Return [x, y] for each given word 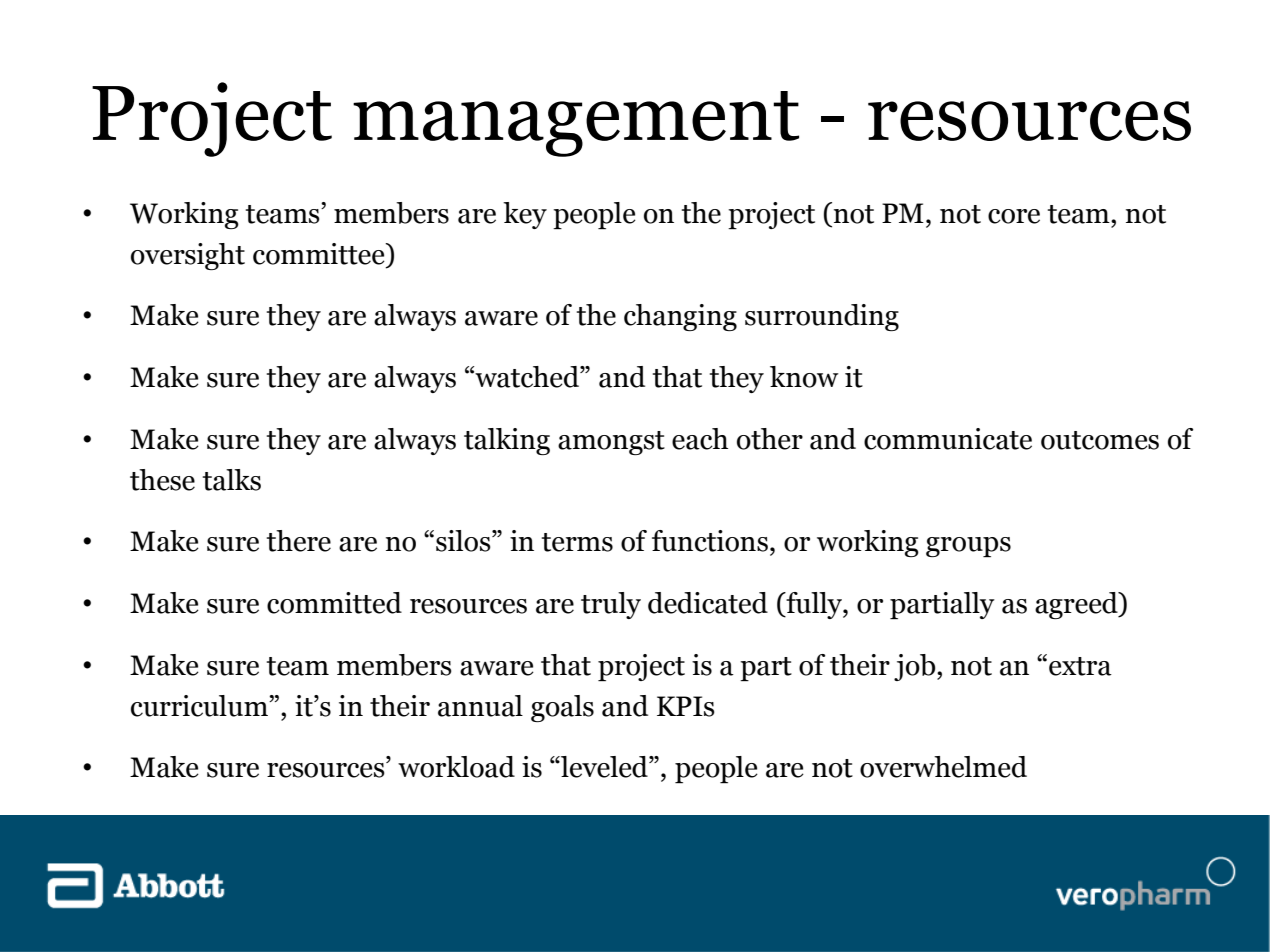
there [299, 541]
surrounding [822, 317]
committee [320, 254]
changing [680, 317]
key [525, 215]
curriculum [200, 706]
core [1014, 216]
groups [968, 547]
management [576, 124]
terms [577, 542]
